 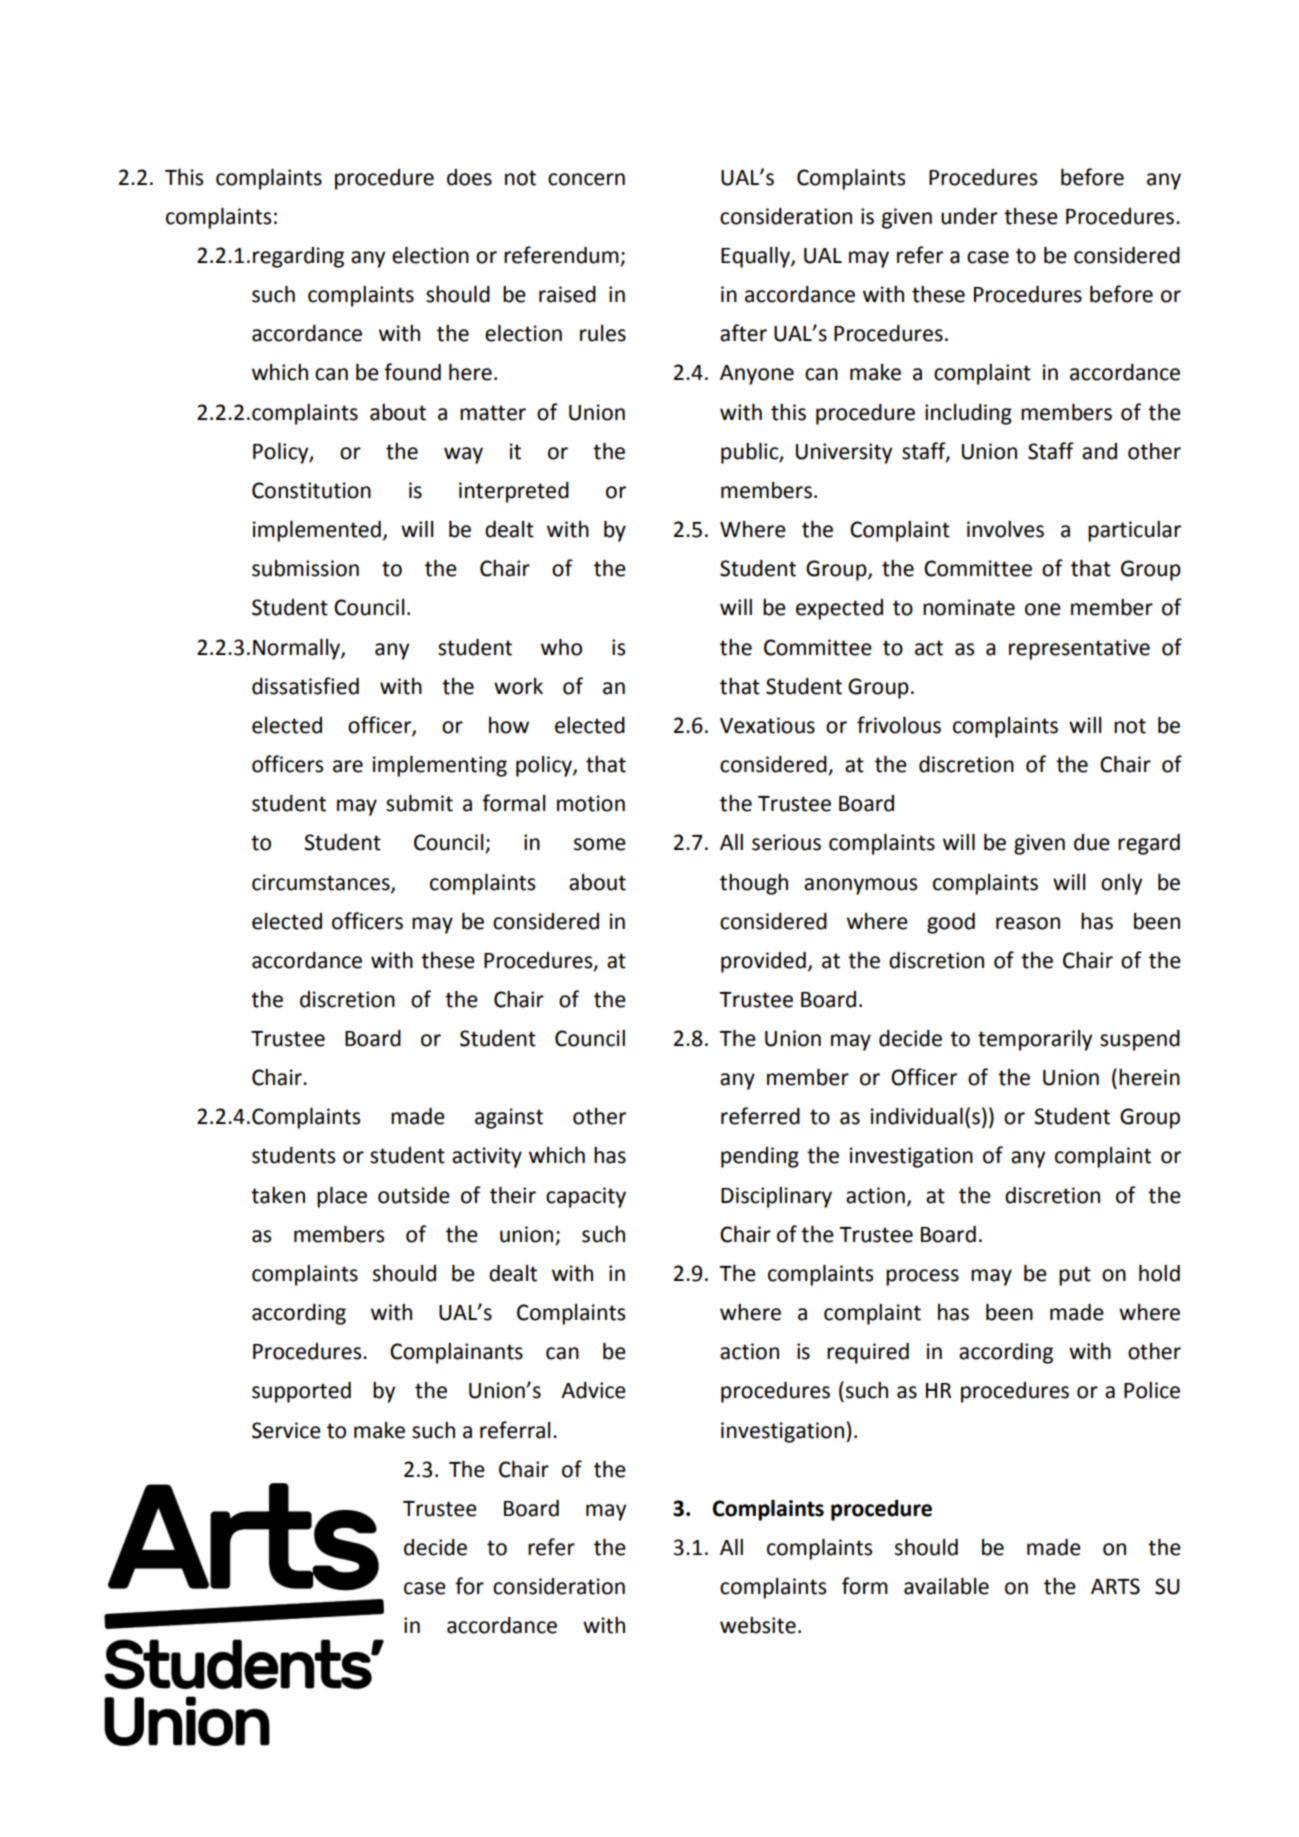 What do you see at coordinates (754, 884) in the screenshot?
I see `though` at bounding box center [754, 884].
